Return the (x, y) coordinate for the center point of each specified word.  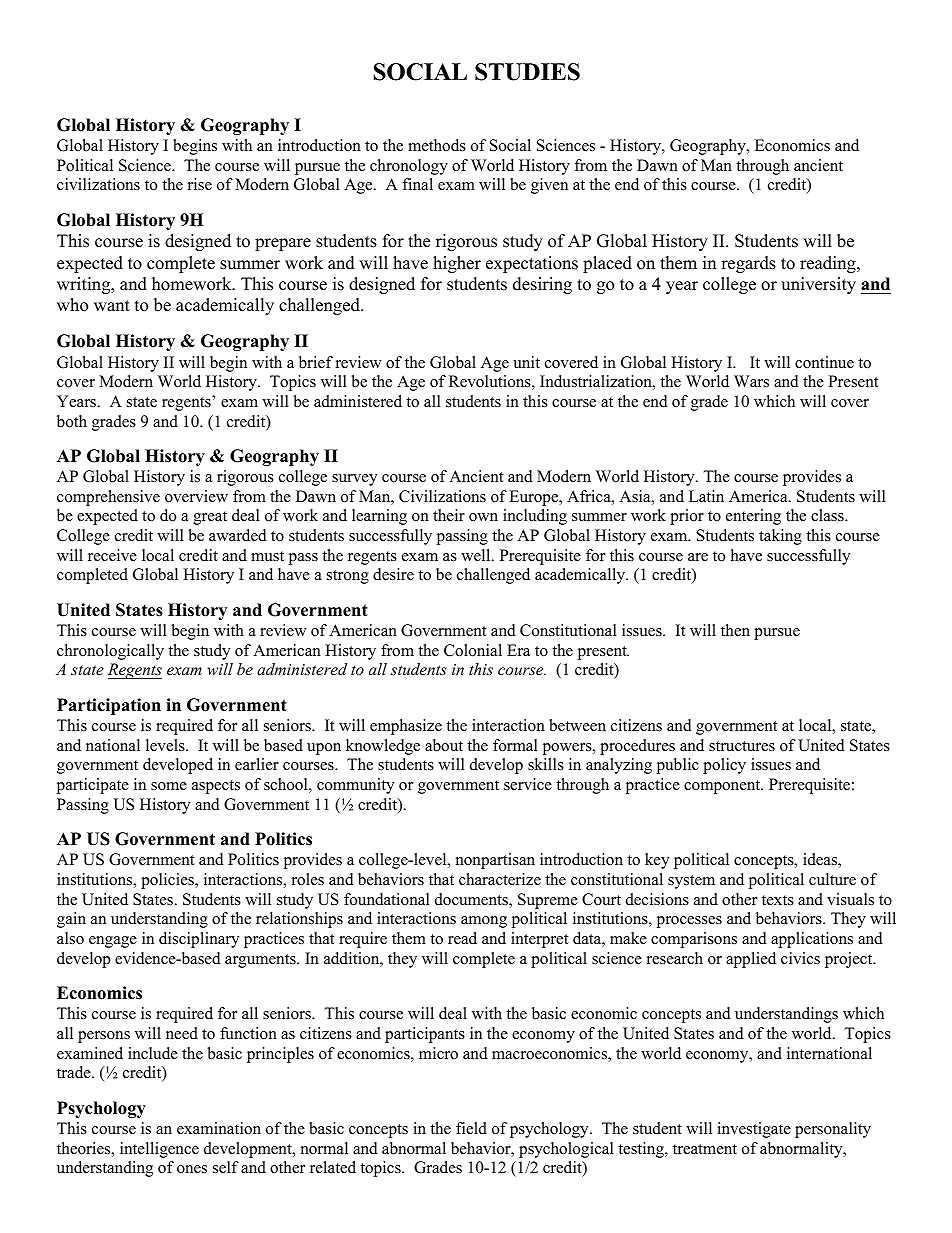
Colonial (473, 650)
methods (437, 145)
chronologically (110, 652)
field (471, 1128)
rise (200, 184)
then (735, 630)
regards (748, 264)
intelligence (159, 1150)
